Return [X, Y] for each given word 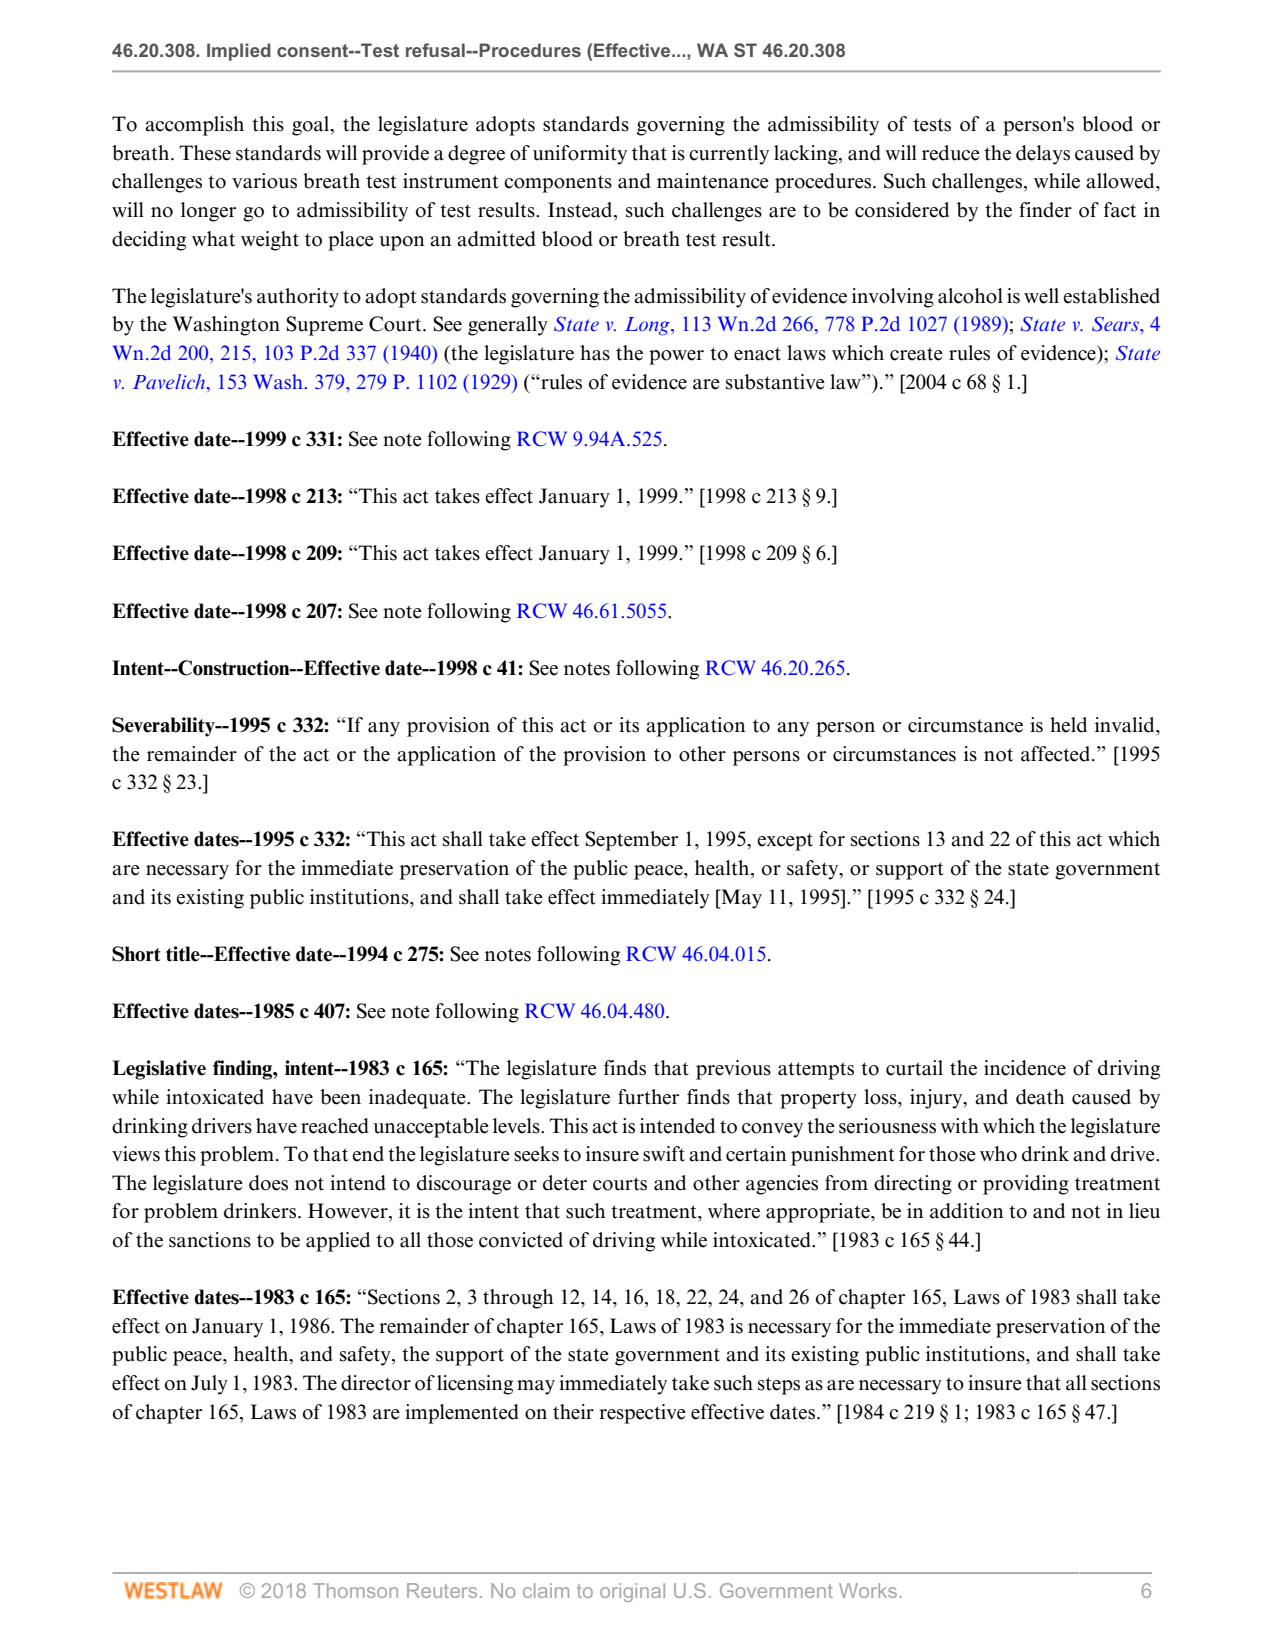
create [916, 354]
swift [664, 1154]
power [676, 357]
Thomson [355, 1590]
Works [868, 1590]
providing [1026, 1185]
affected [1057, 754]
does [268, 1183]
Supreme [324, 326]
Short [136, 954]
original [632, 1592]
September [631, 841]
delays [1043, 155]
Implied [239, 52]
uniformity [580, 155]
